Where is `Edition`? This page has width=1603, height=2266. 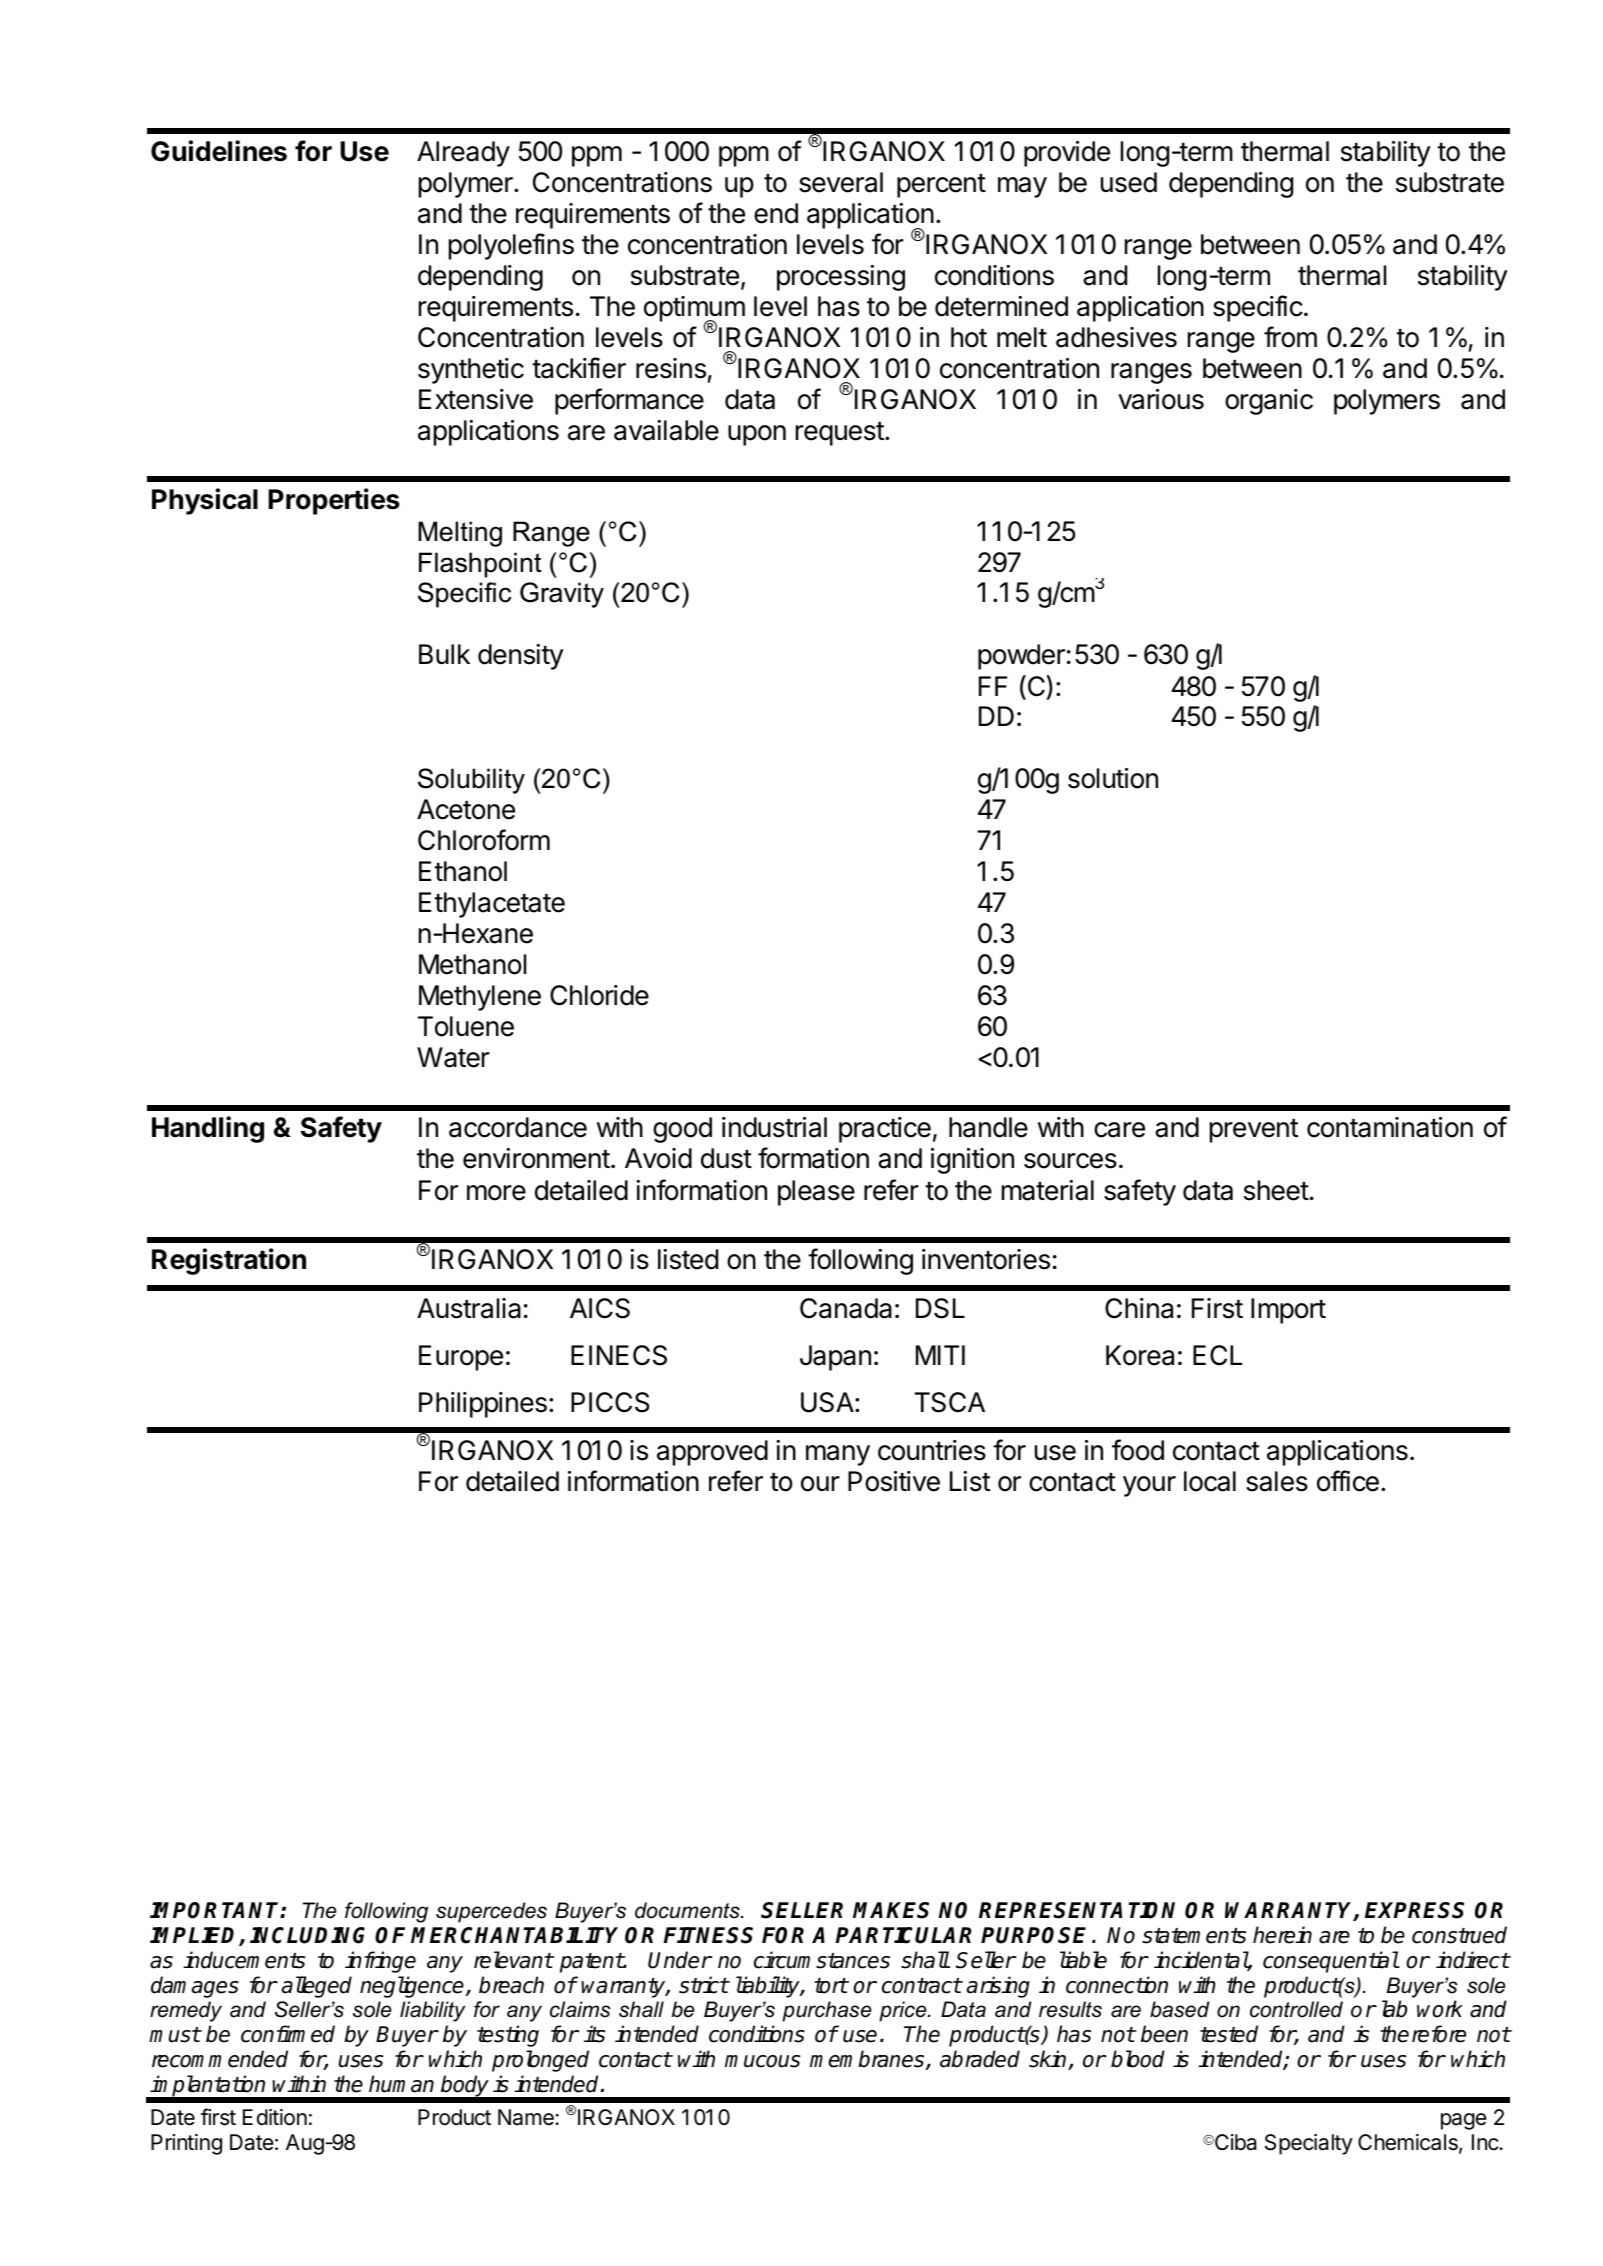 Edition is located at coordinates (275, 2117).
